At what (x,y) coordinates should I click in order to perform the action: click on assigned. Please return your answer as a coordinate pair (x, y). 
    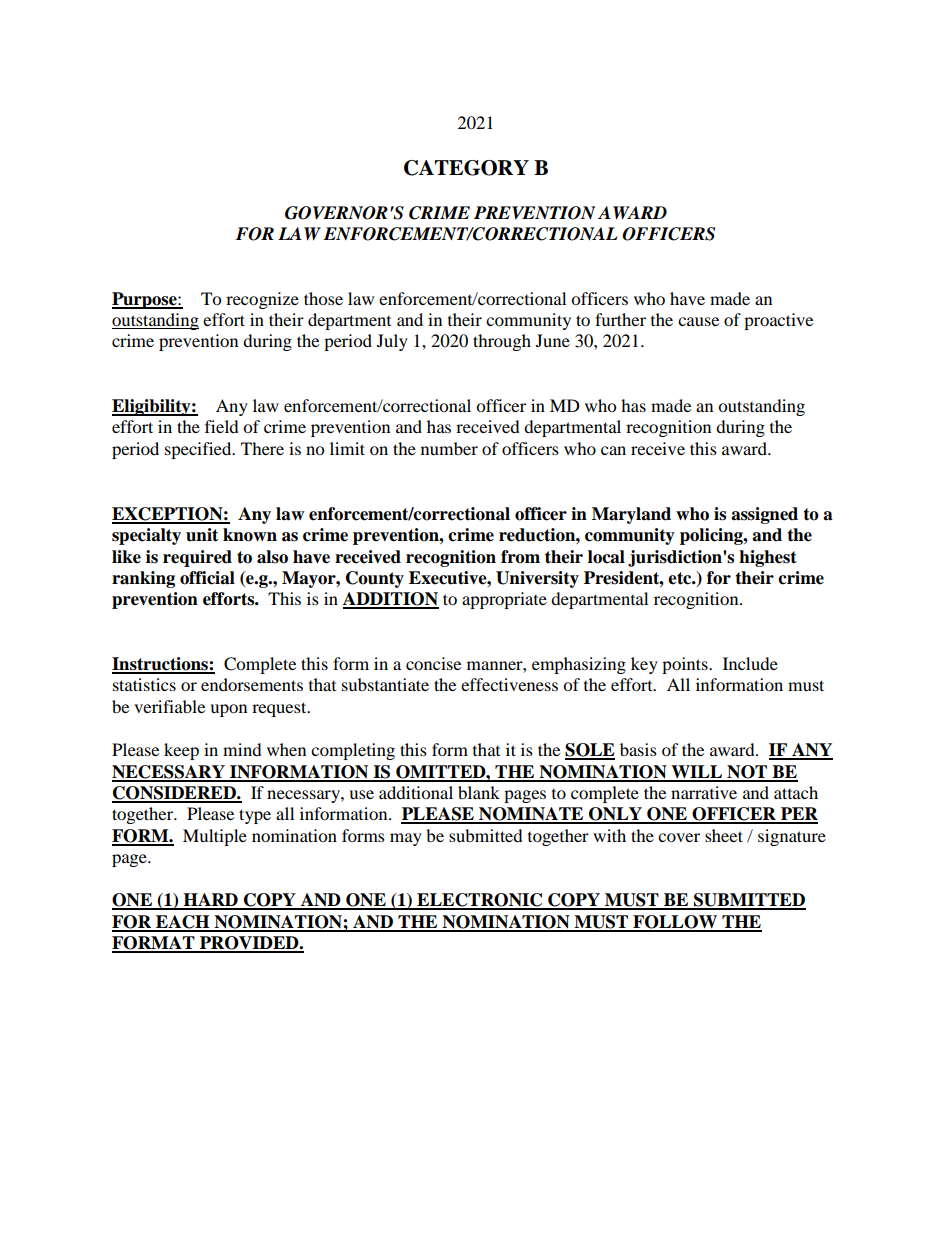
    Looking at the image, I should click on (764, 515).
